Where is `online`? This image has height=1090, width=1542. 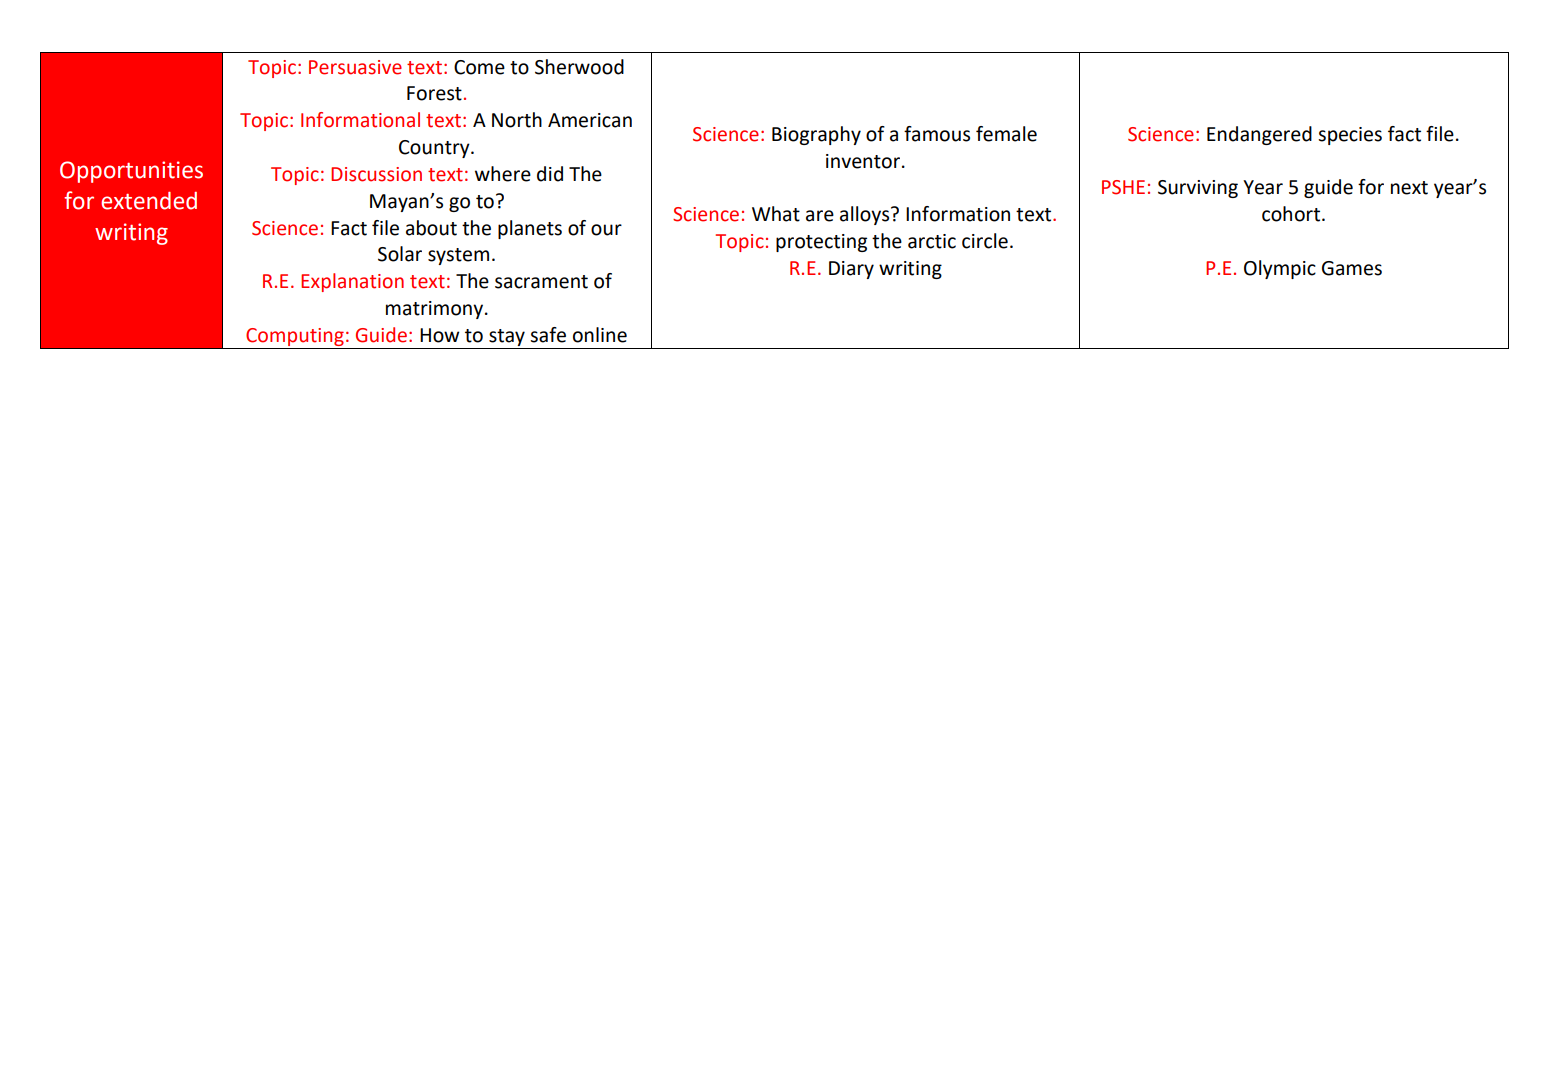 online is located at coordinates (600, 335).
